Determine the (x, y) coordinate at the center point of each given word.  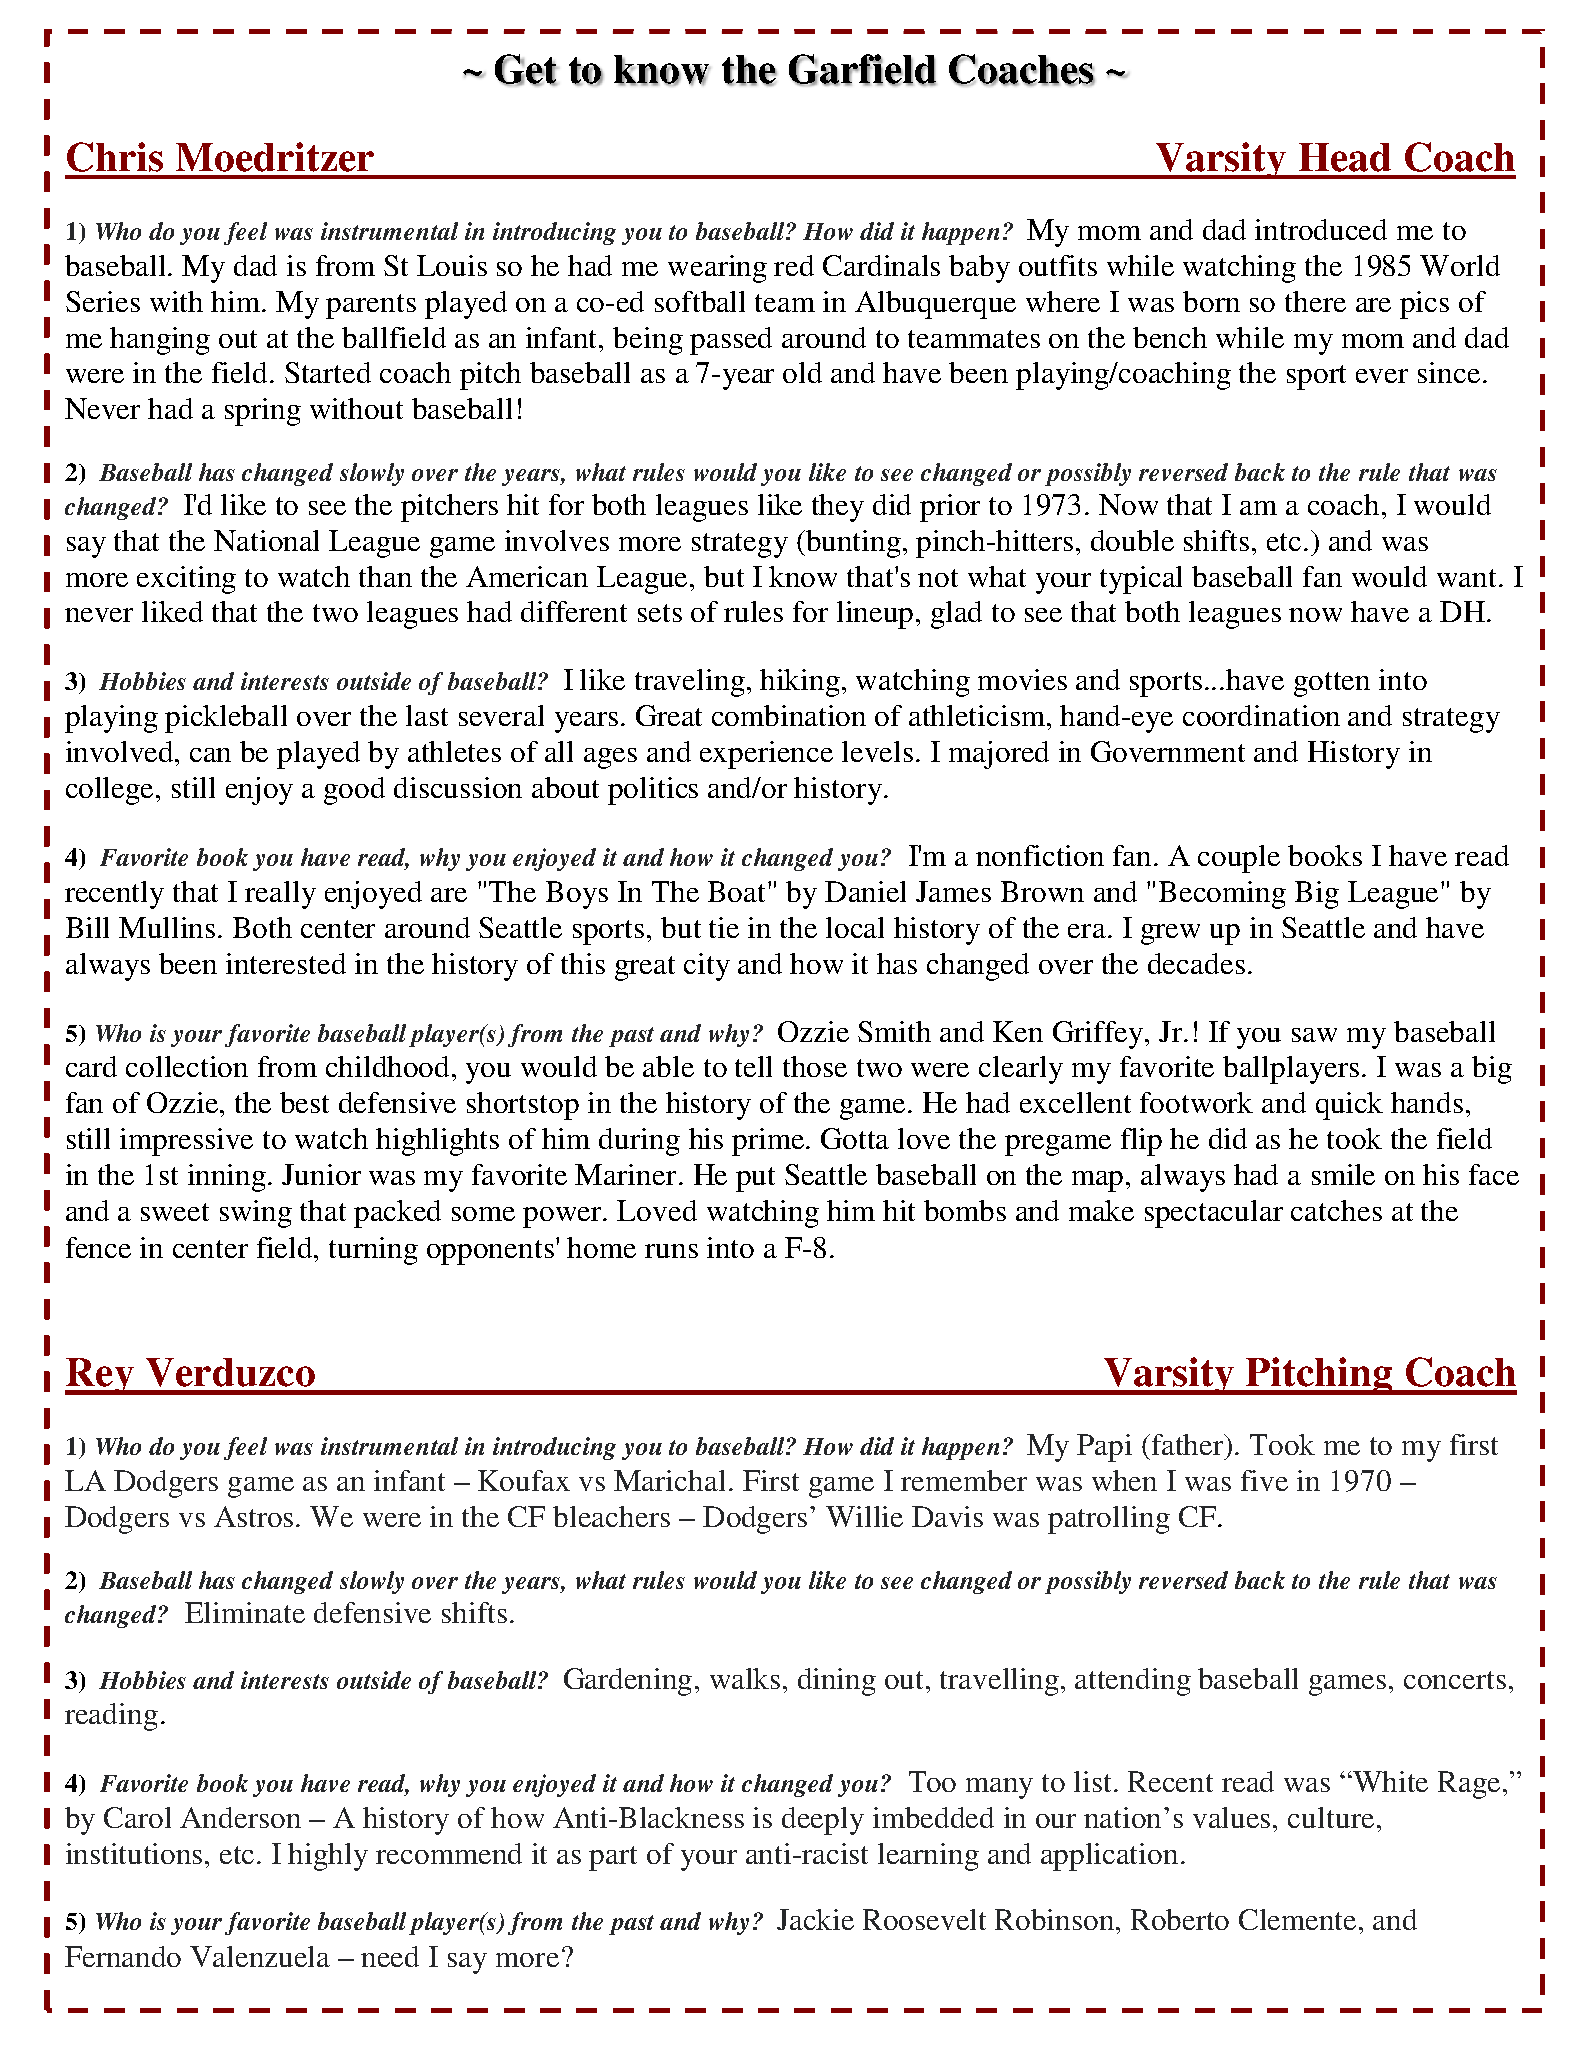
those (815, 1066)
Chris (115, 157)
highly (328, 1857)
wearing (717, 269)
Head (1345, 157)
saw (1314, 1035)
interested (286, 963)
